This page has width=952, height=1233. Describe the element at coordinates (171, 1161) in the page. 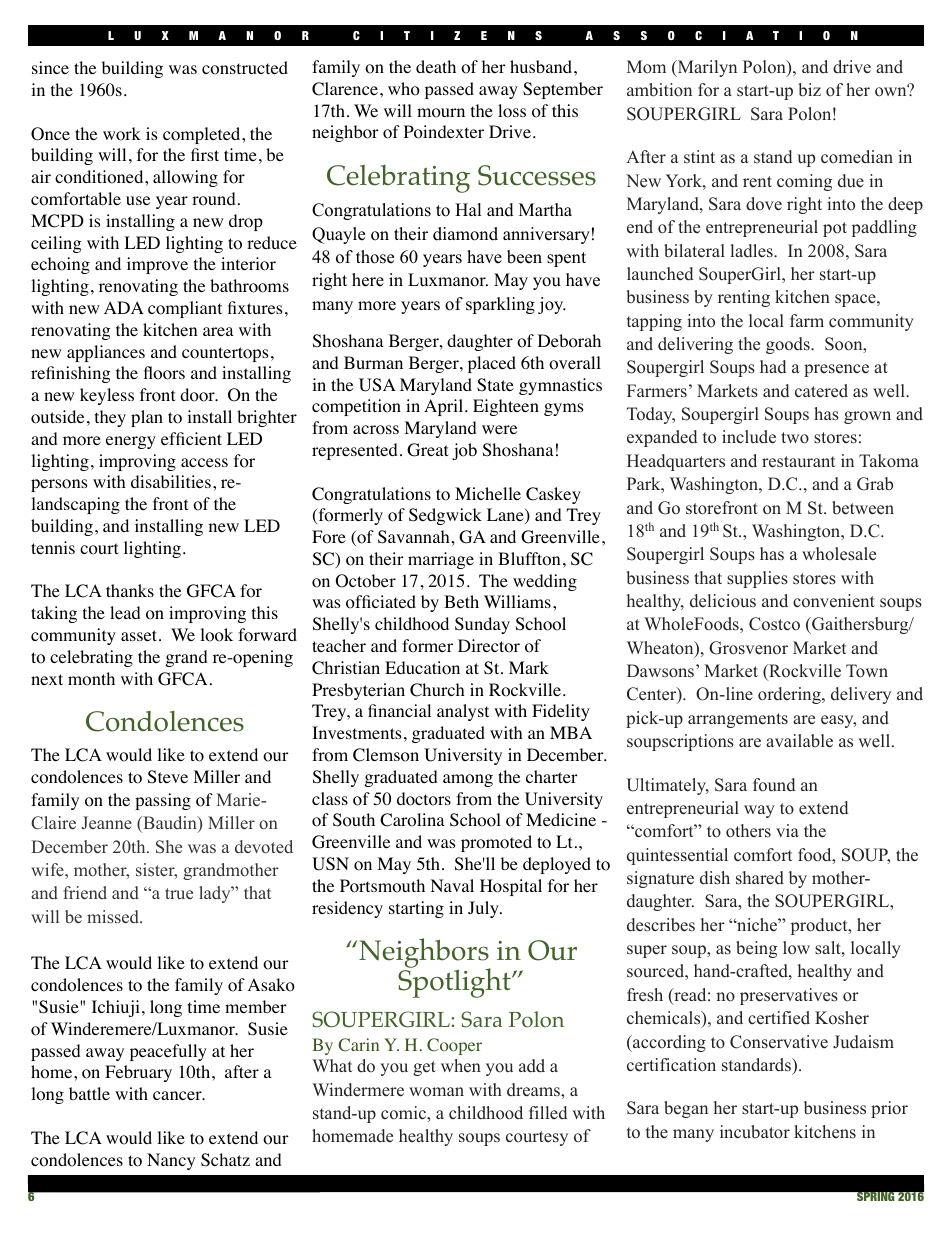

I see `Nancy` at that location.
